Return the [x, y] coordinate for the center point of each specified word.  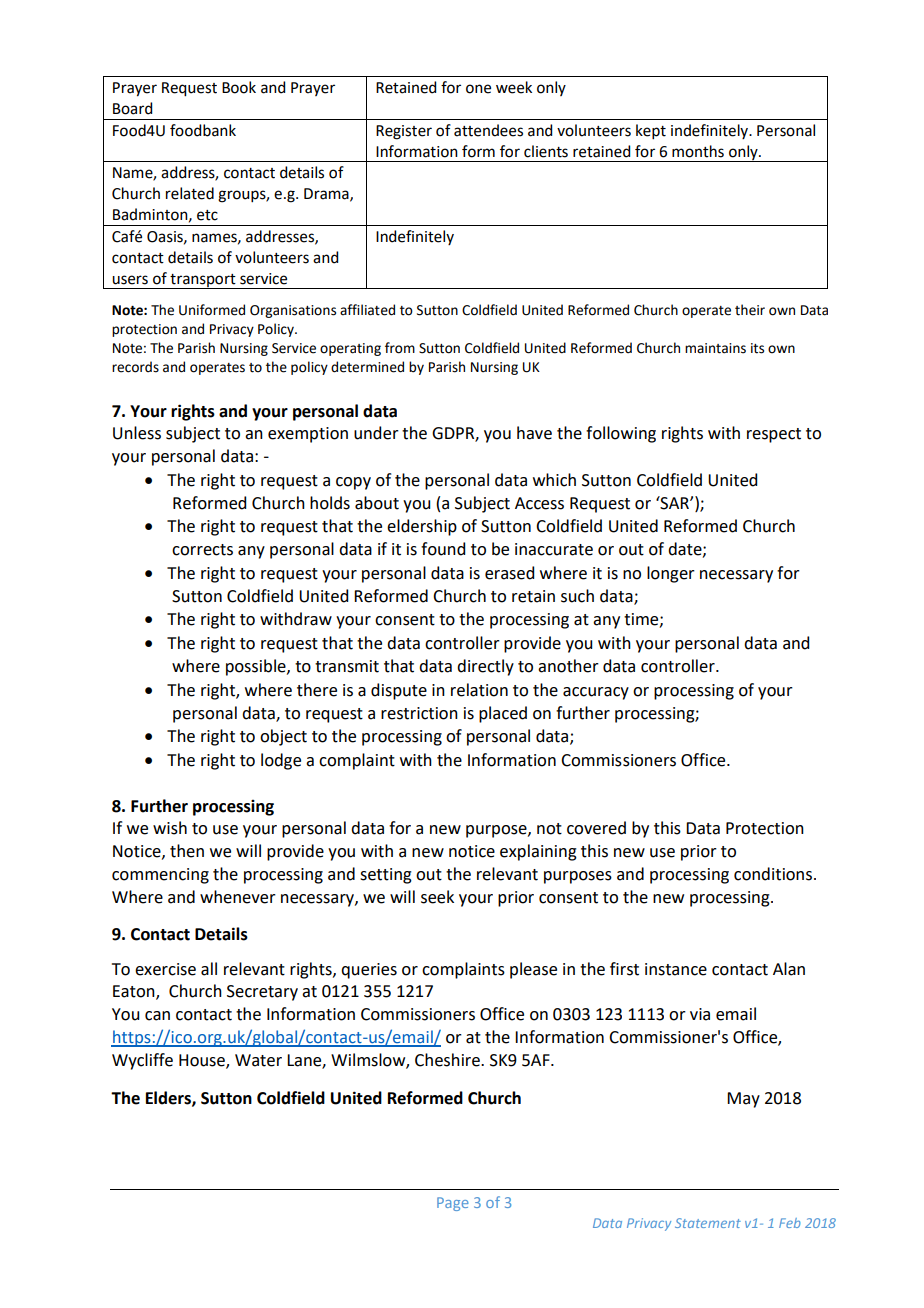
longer [671, 574]
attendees [488, 130]
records [135, 367]
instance [676, 969]
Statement [708, 1223]
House [203, 1061]
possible [257, 667]
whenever [238, 897]
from [400, 348]
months [698, 151]
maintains [715, 348]
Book [239, 87]
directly [485, 667]
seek [437, 897]
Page [453, 1204]
